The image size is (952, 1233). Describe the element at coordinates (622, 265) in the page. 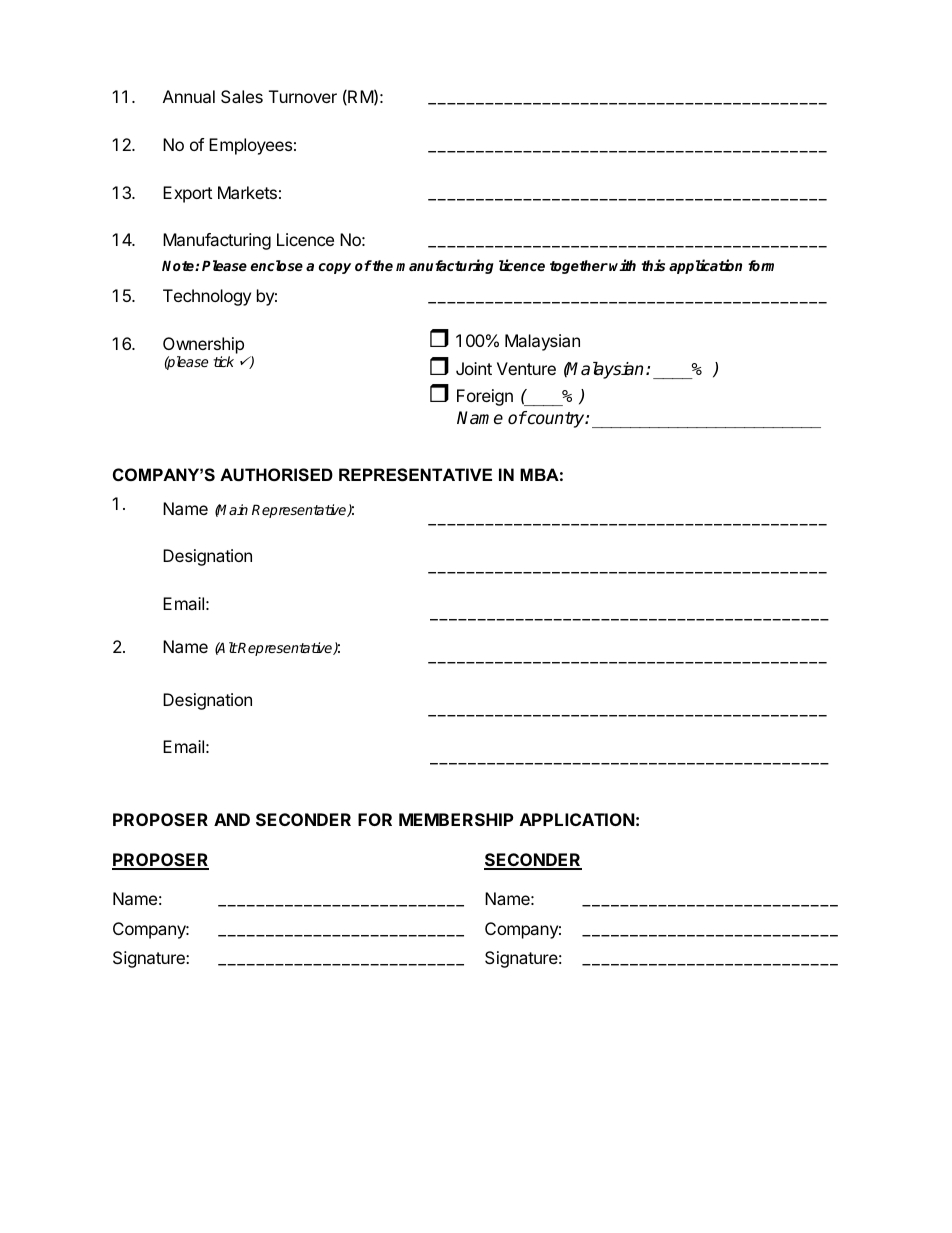

I see `with` at that location.
